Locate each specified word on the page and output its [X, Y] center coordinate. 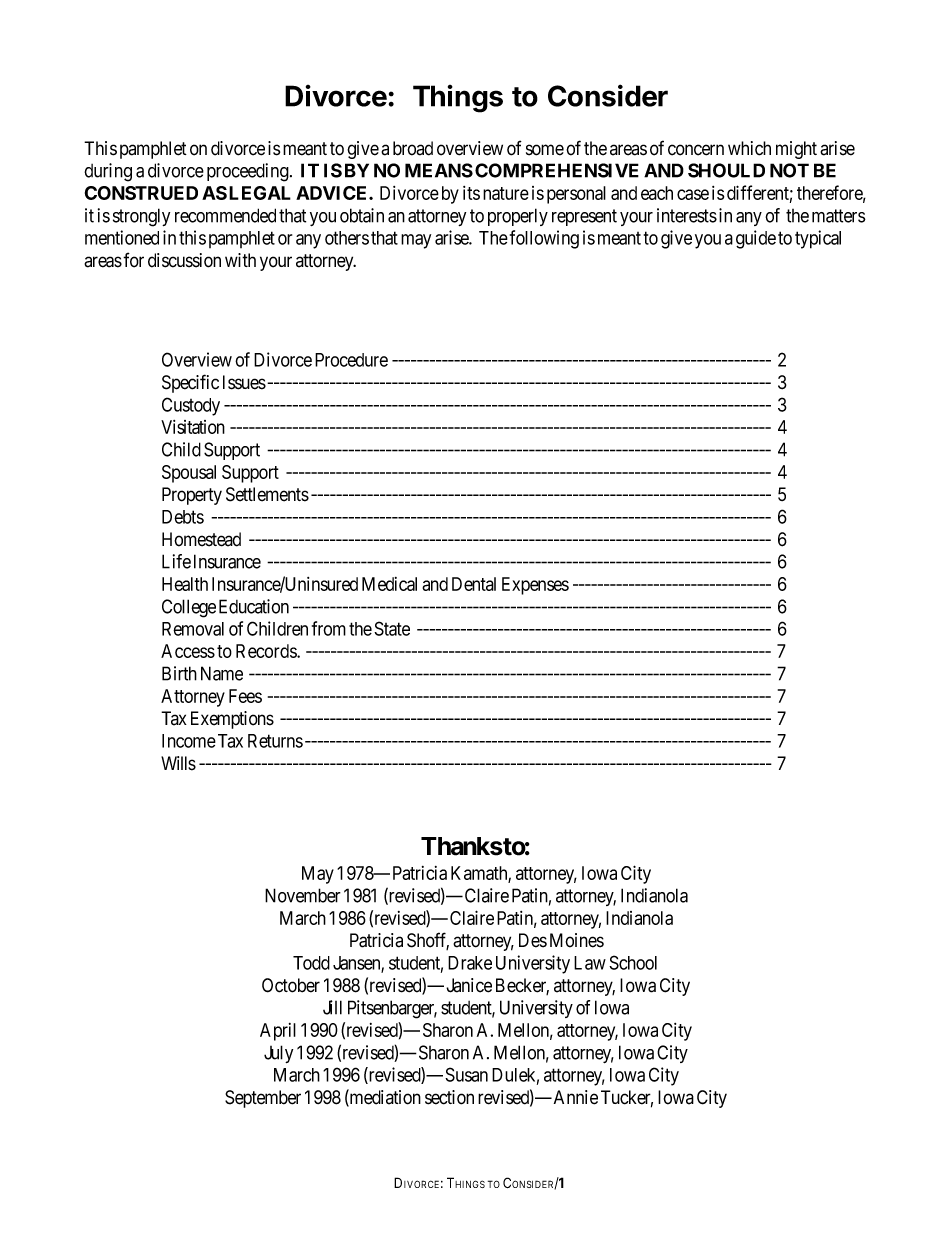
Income [189, 741]
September [263, 1099]
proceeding [249, 172]
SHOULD [726, 170]
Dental [474, 584]
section [449, 1097]
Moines [577, 940]
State [392, 628]
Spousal [189, 474]
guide [756, 239]
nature [506, 193]
